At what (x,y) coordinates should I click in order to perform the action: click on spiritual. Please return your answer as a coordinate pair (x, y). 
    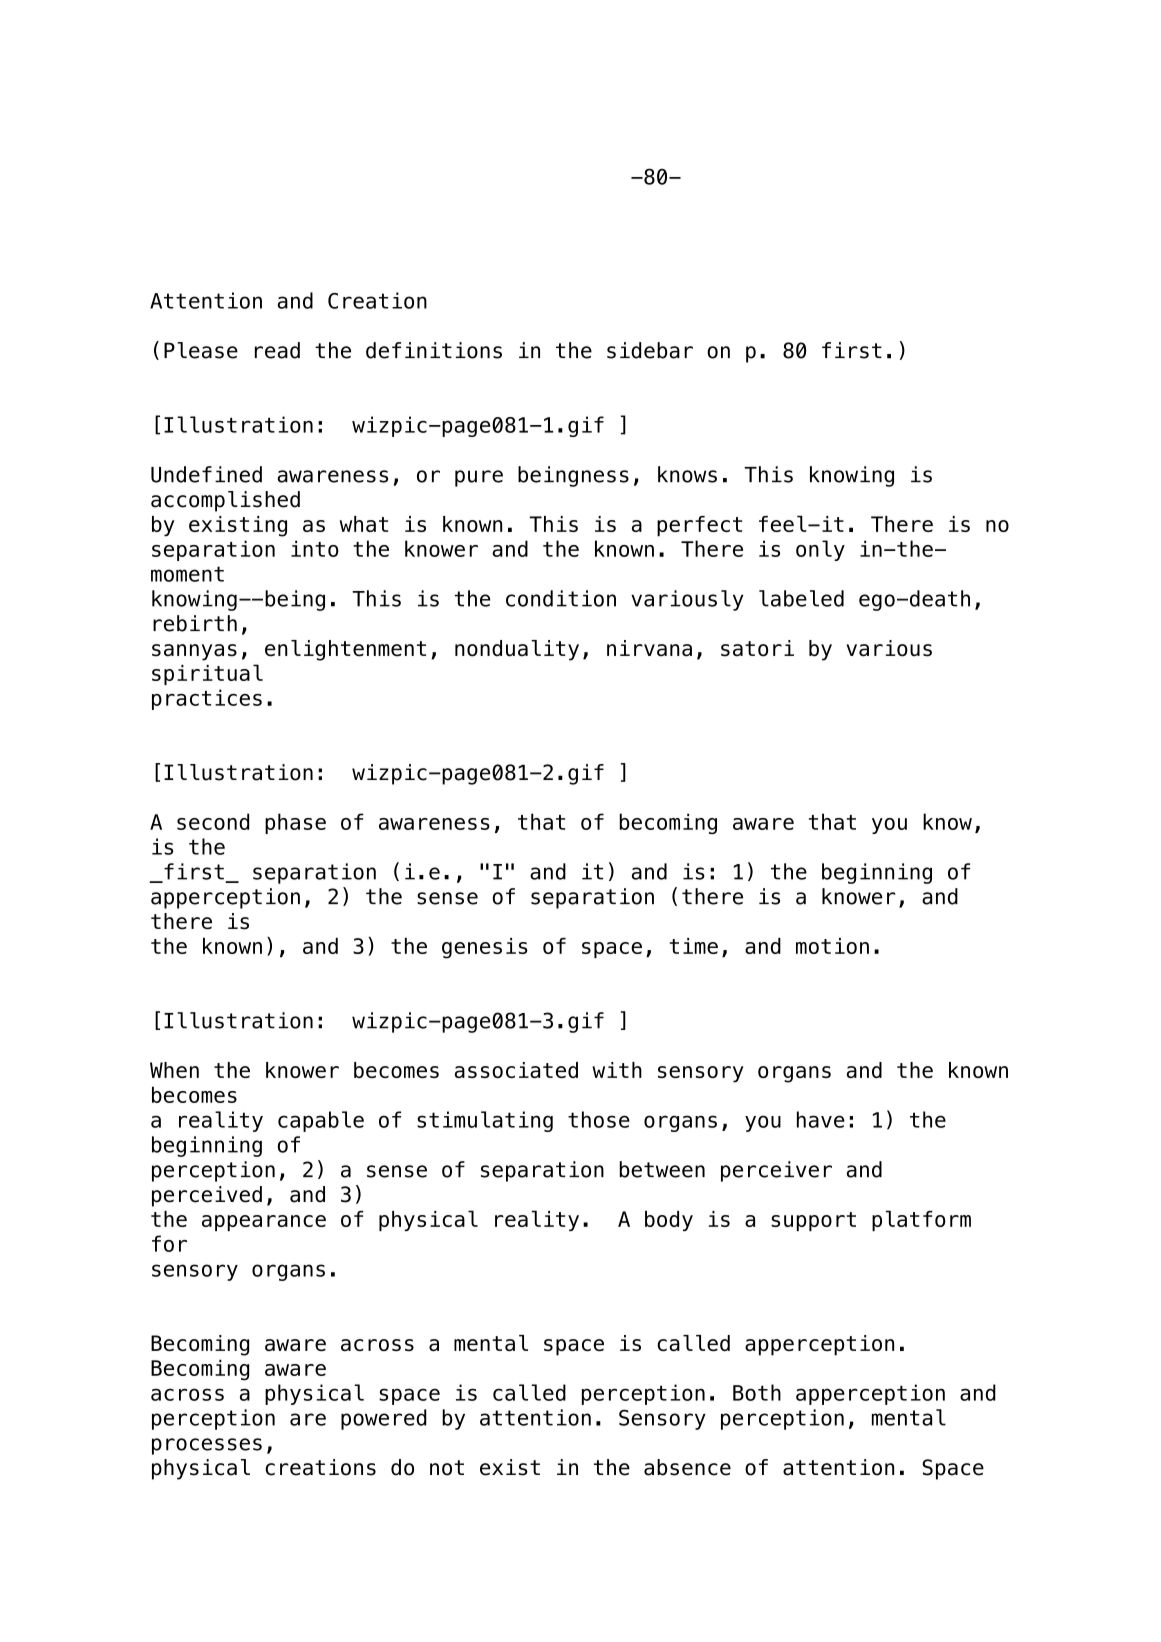
    Looking at the image, I should click on (207, 674).
